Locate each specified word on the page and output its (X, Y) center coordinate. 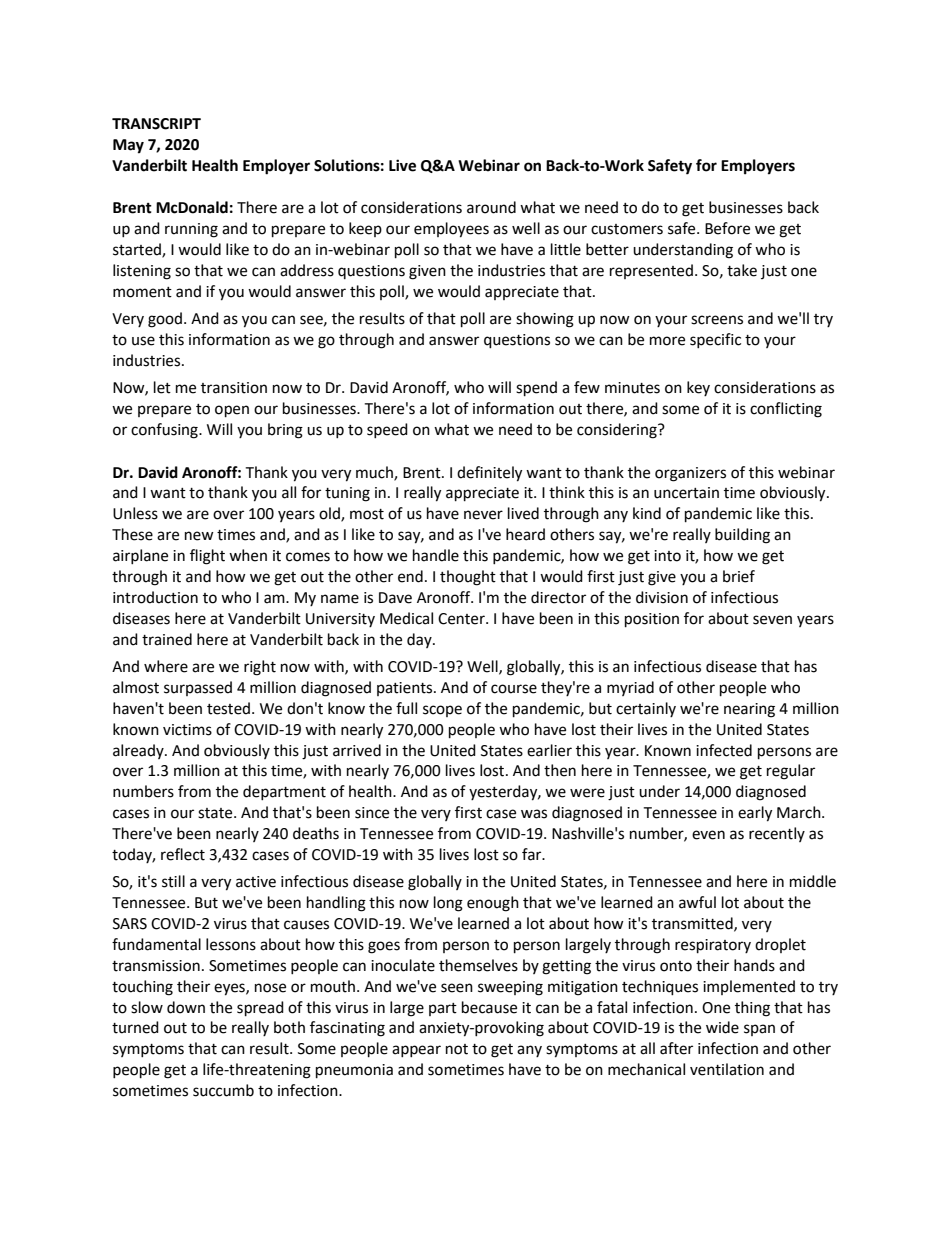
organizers (690, 474)
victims (187, 730)
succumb (223, 1090)
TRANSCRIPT (156, 124)
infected (724, 750)
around (491, 207)
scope (442, 711)
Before (727, 228)
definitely (489, 474)
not (457, 1049)
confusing (165, 431)
